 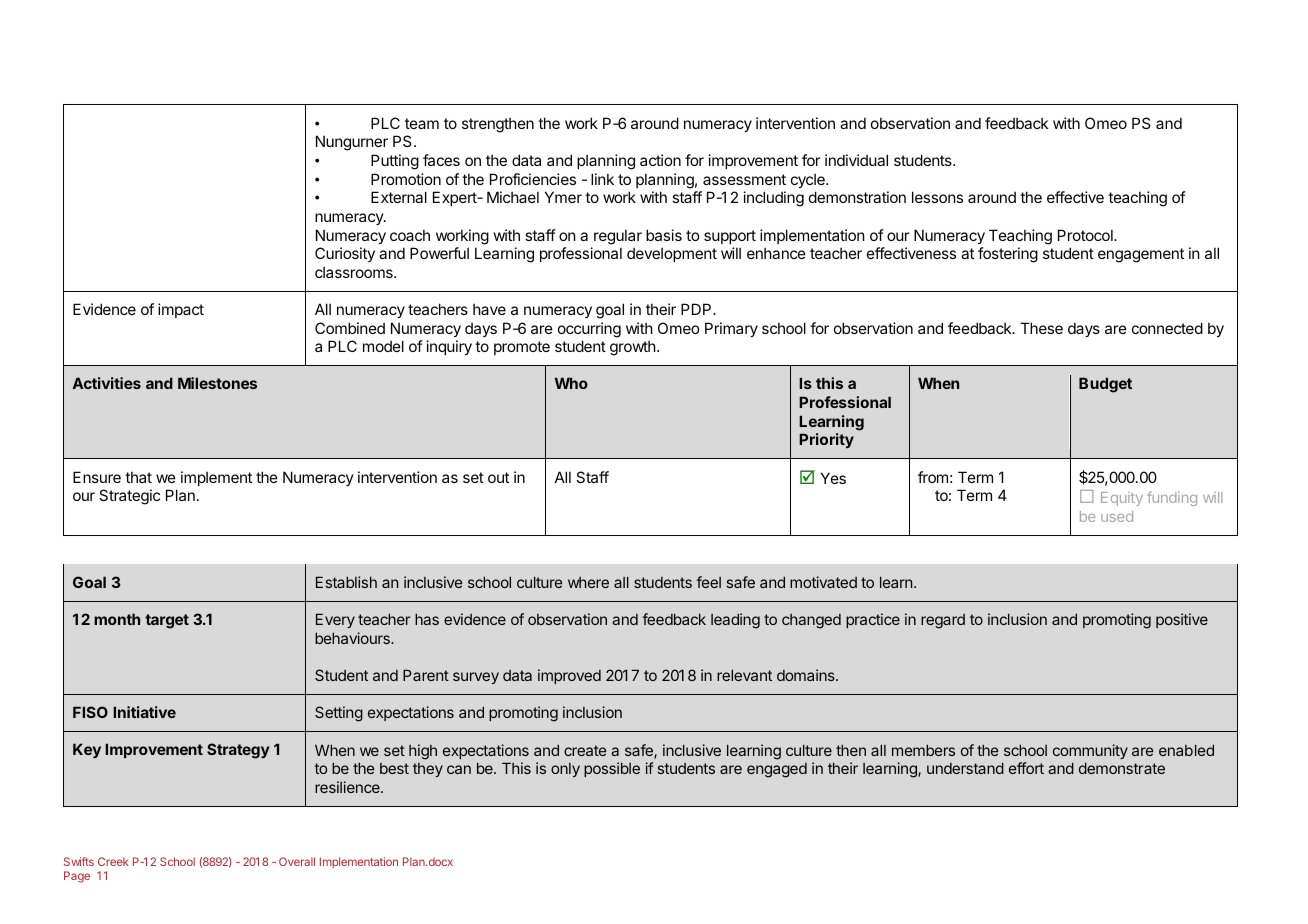 What do you see at coordinates (498, 477) in the image?
I see `out` at bounding box center [498, 477].
